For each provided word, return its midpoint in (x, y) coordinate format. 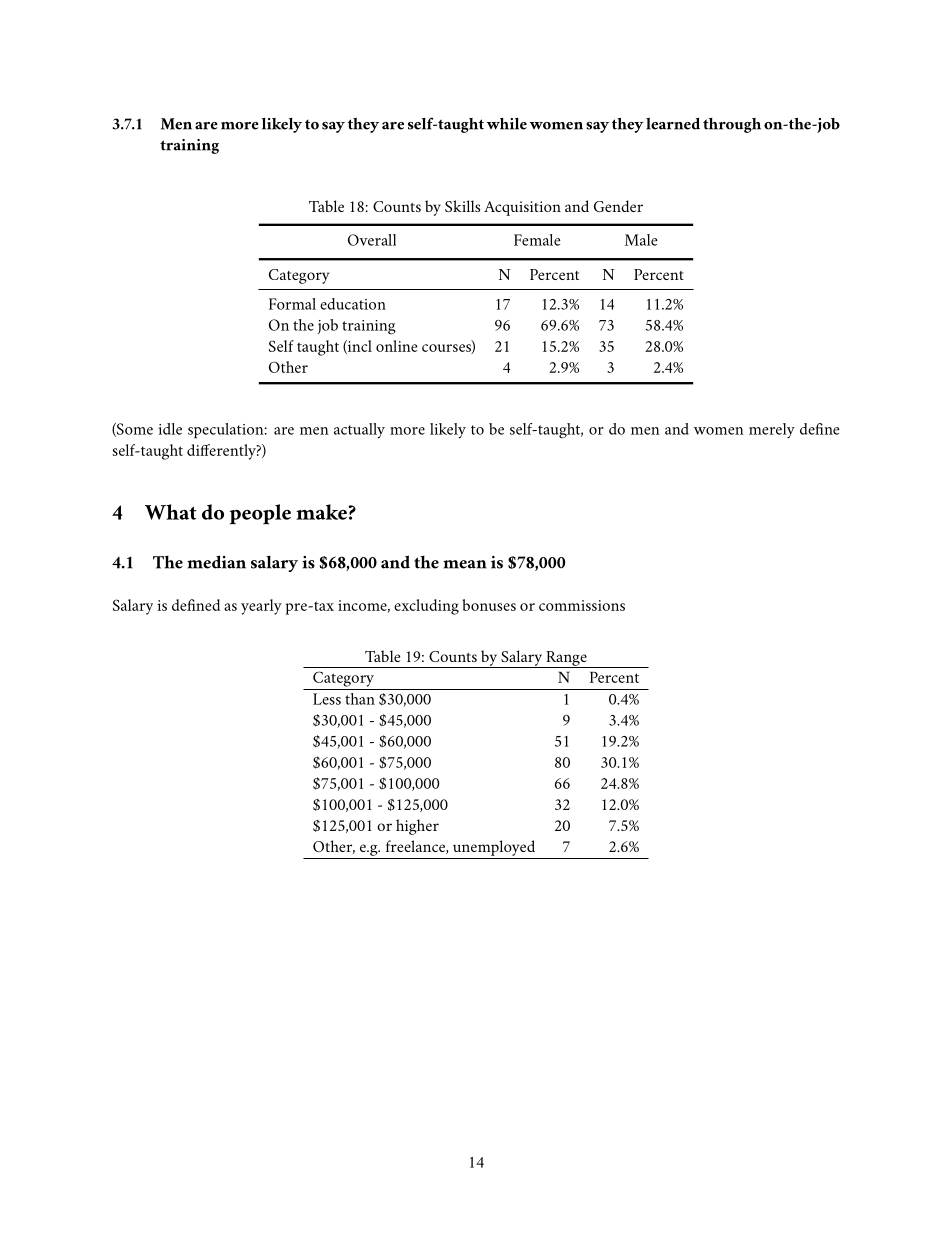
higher (417, 827)
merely (772, 430)
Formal (292, 304)
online (397, 346)
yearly (261, 607)
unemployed (494, 848)
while (507, 124)
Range (566, 659)
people (260, 514)
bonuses (489, 605)
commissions (582, 605)
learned (673, 124)
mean (465, 564)
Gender (618, 206)
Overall (372, 240)
